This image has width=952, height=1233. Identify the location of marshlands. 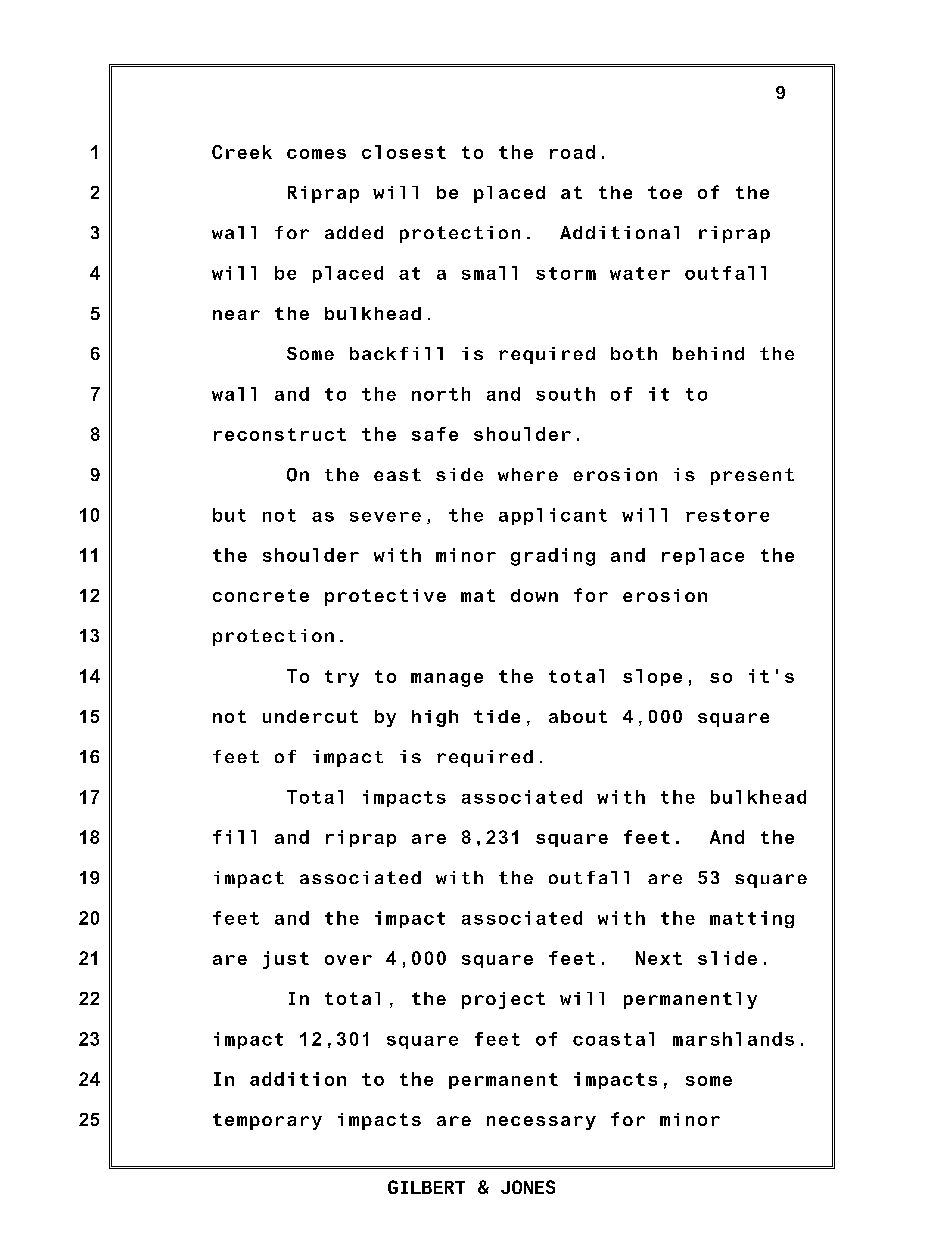
(733, 1039).
